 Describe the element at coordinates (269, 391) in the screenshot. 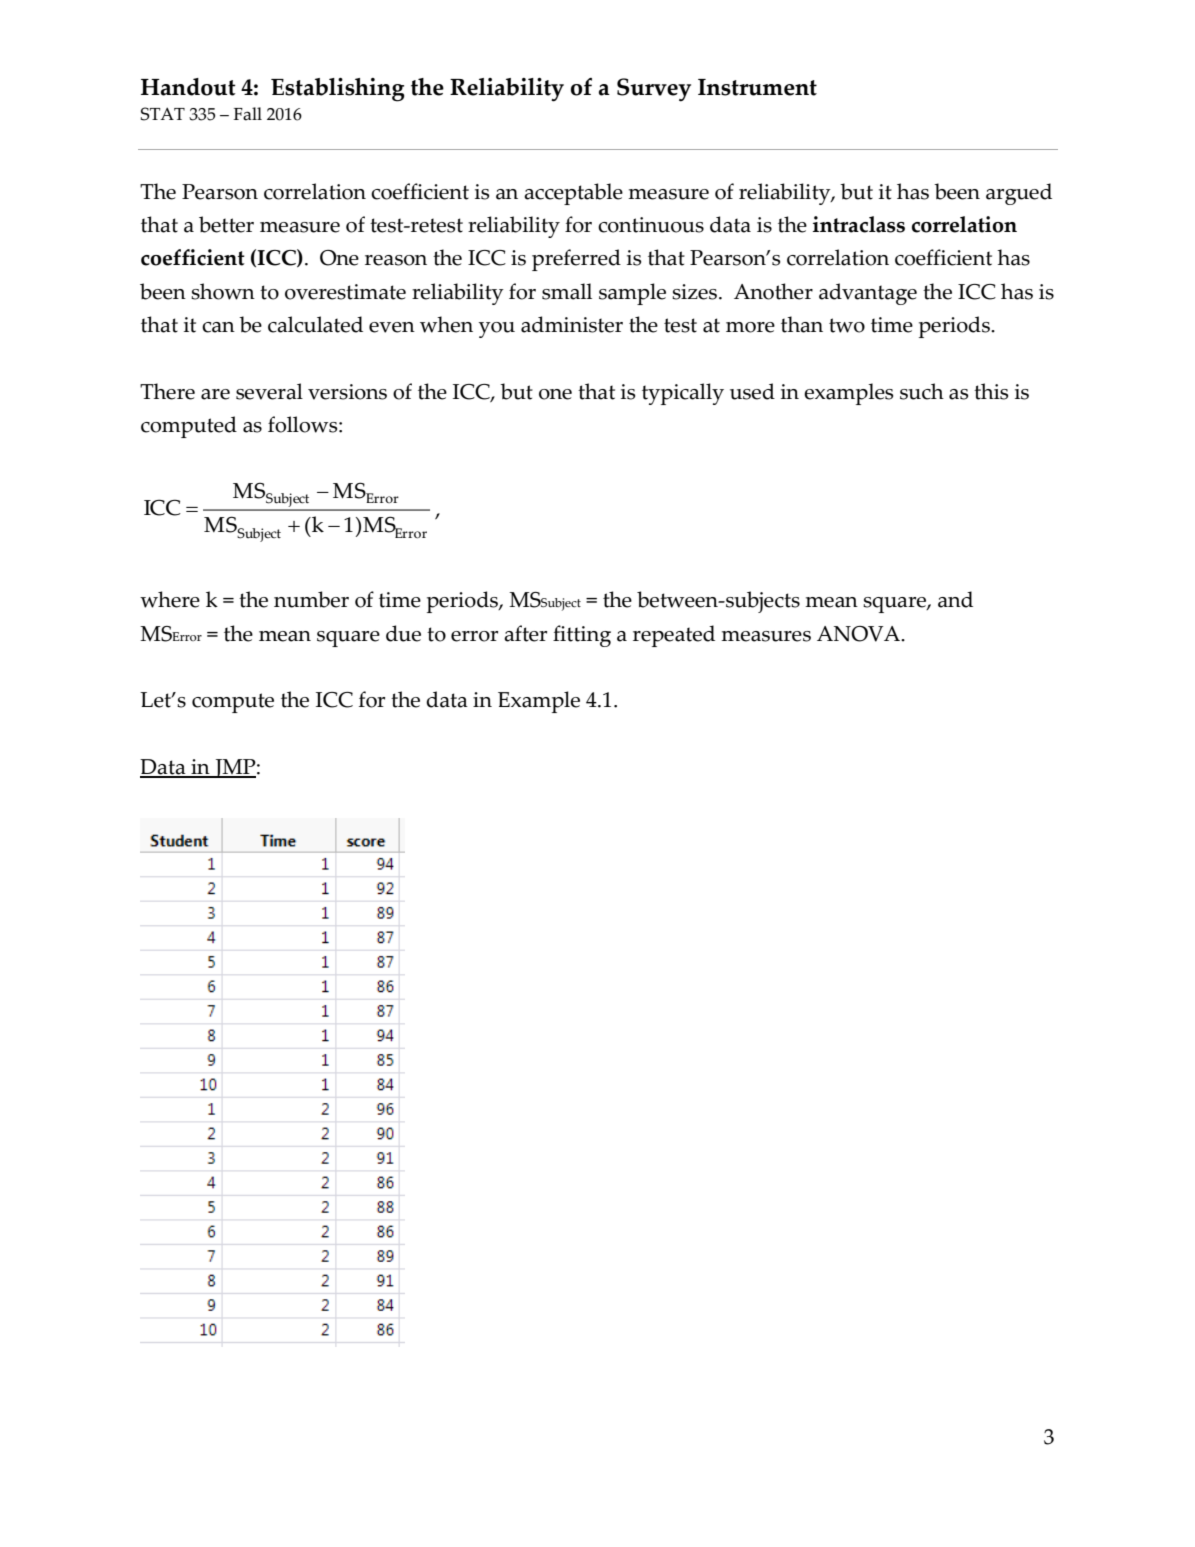

I see `several` at that location.
